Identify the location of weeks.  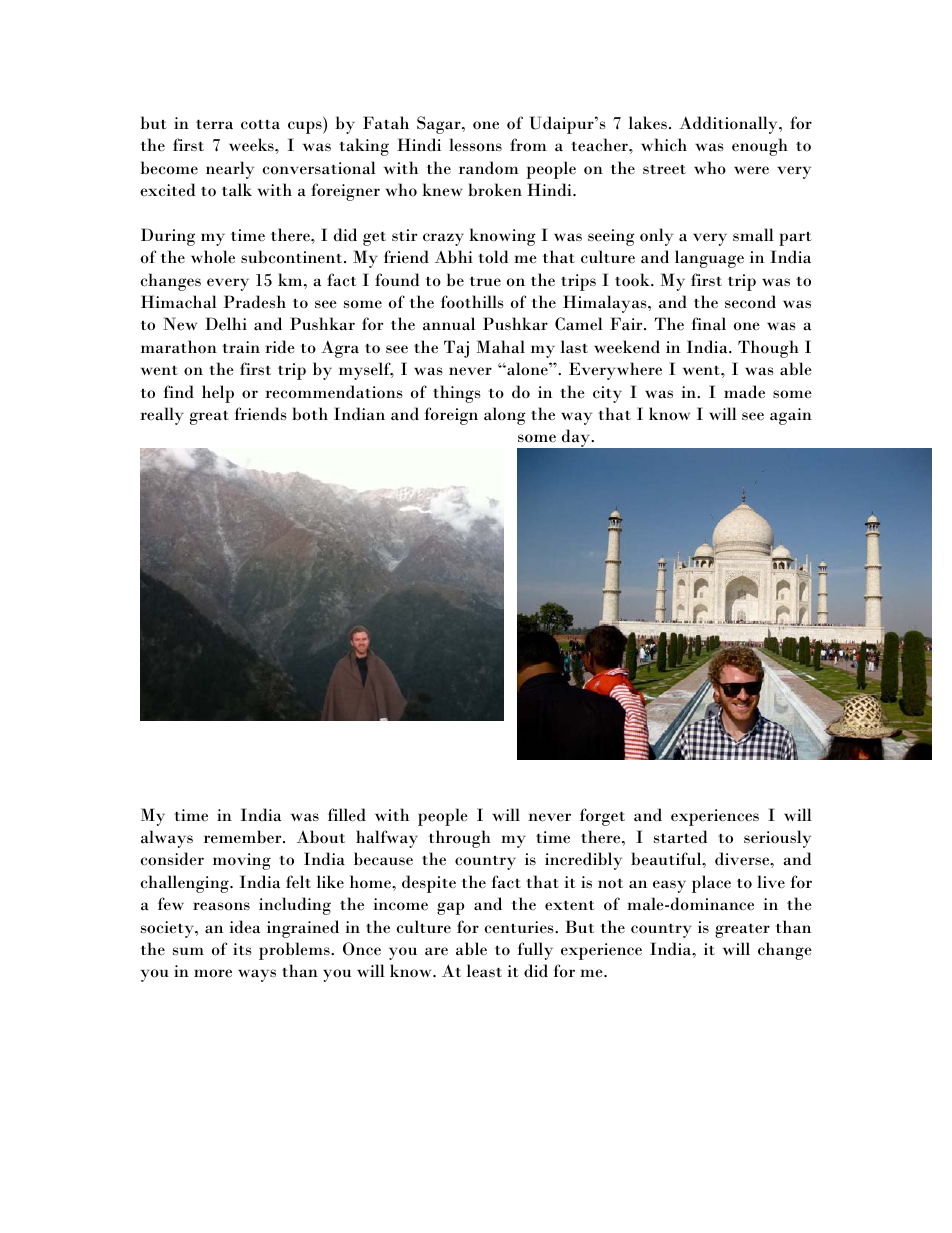
(252, 145).
